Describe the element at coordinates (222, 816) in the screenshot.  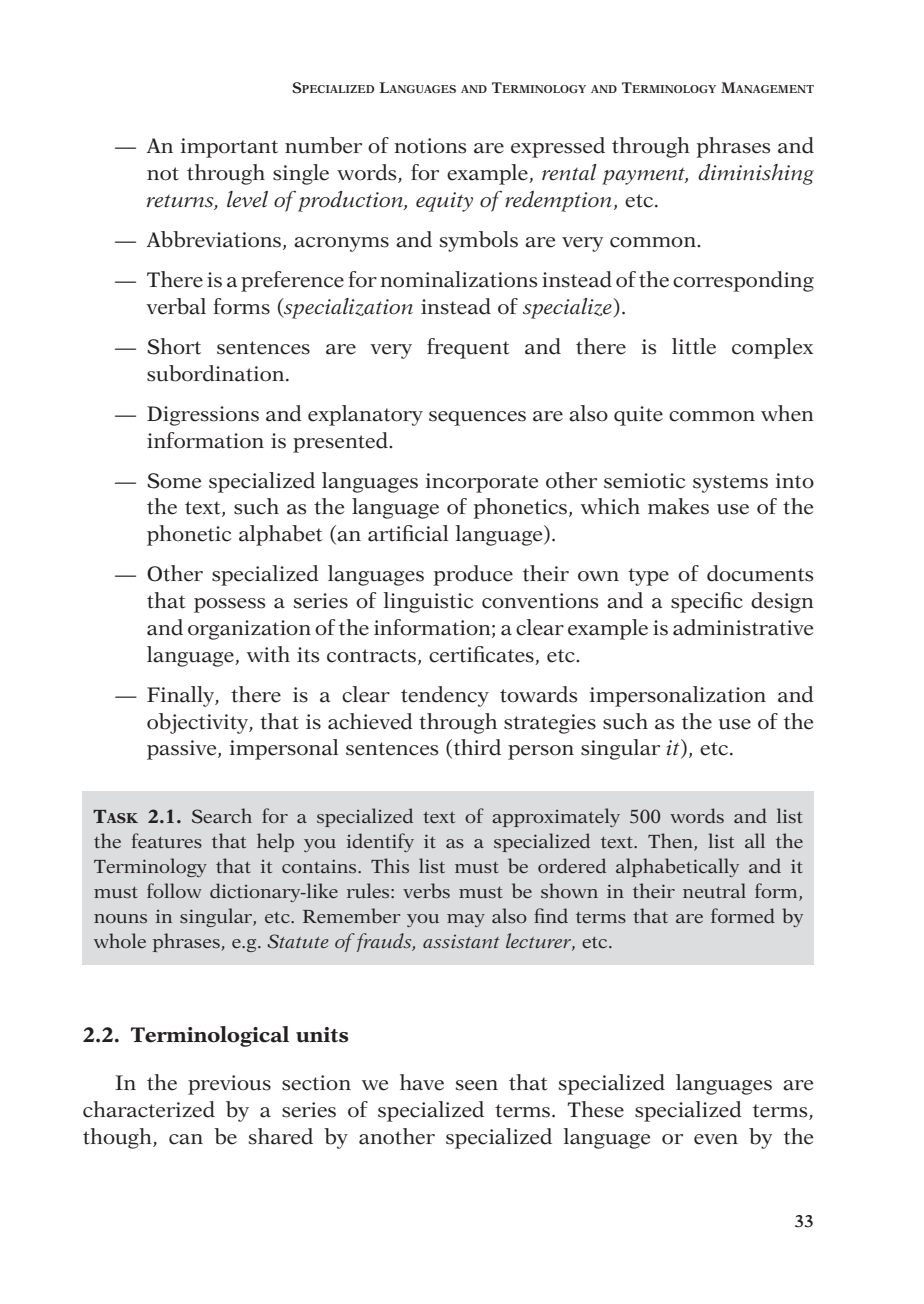
I see `Search` at that location.
